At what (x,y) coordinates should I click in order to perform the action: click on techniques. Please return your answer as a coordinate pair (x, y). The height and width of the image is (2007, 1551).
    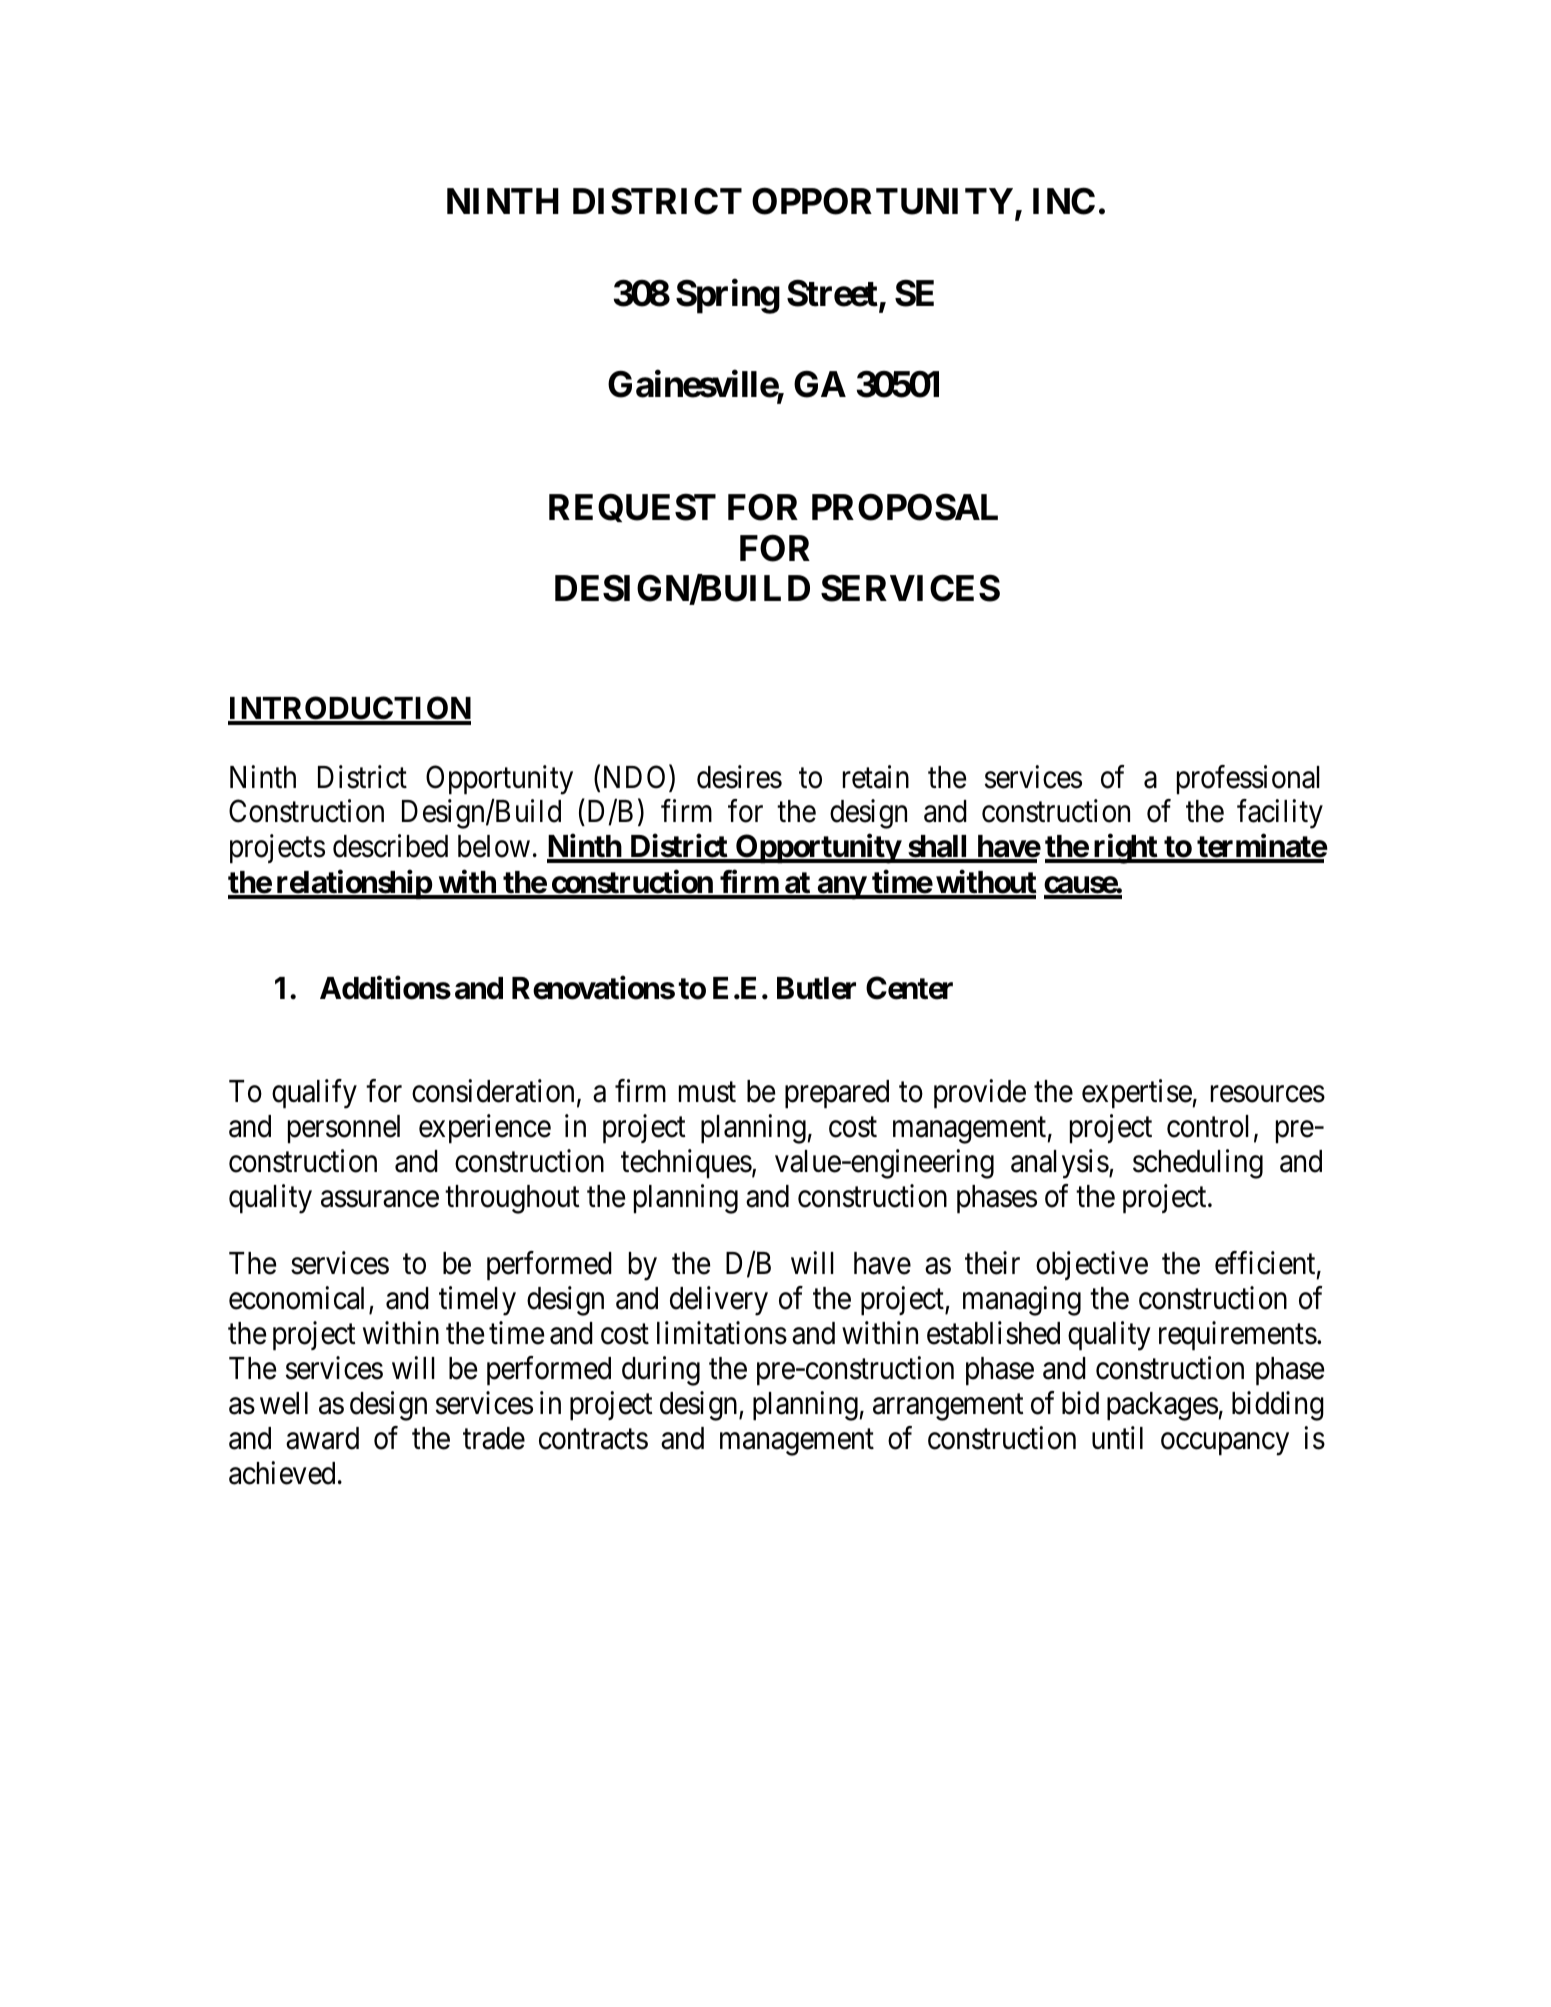
    Looking at the image, I should click on (686, 1164).
